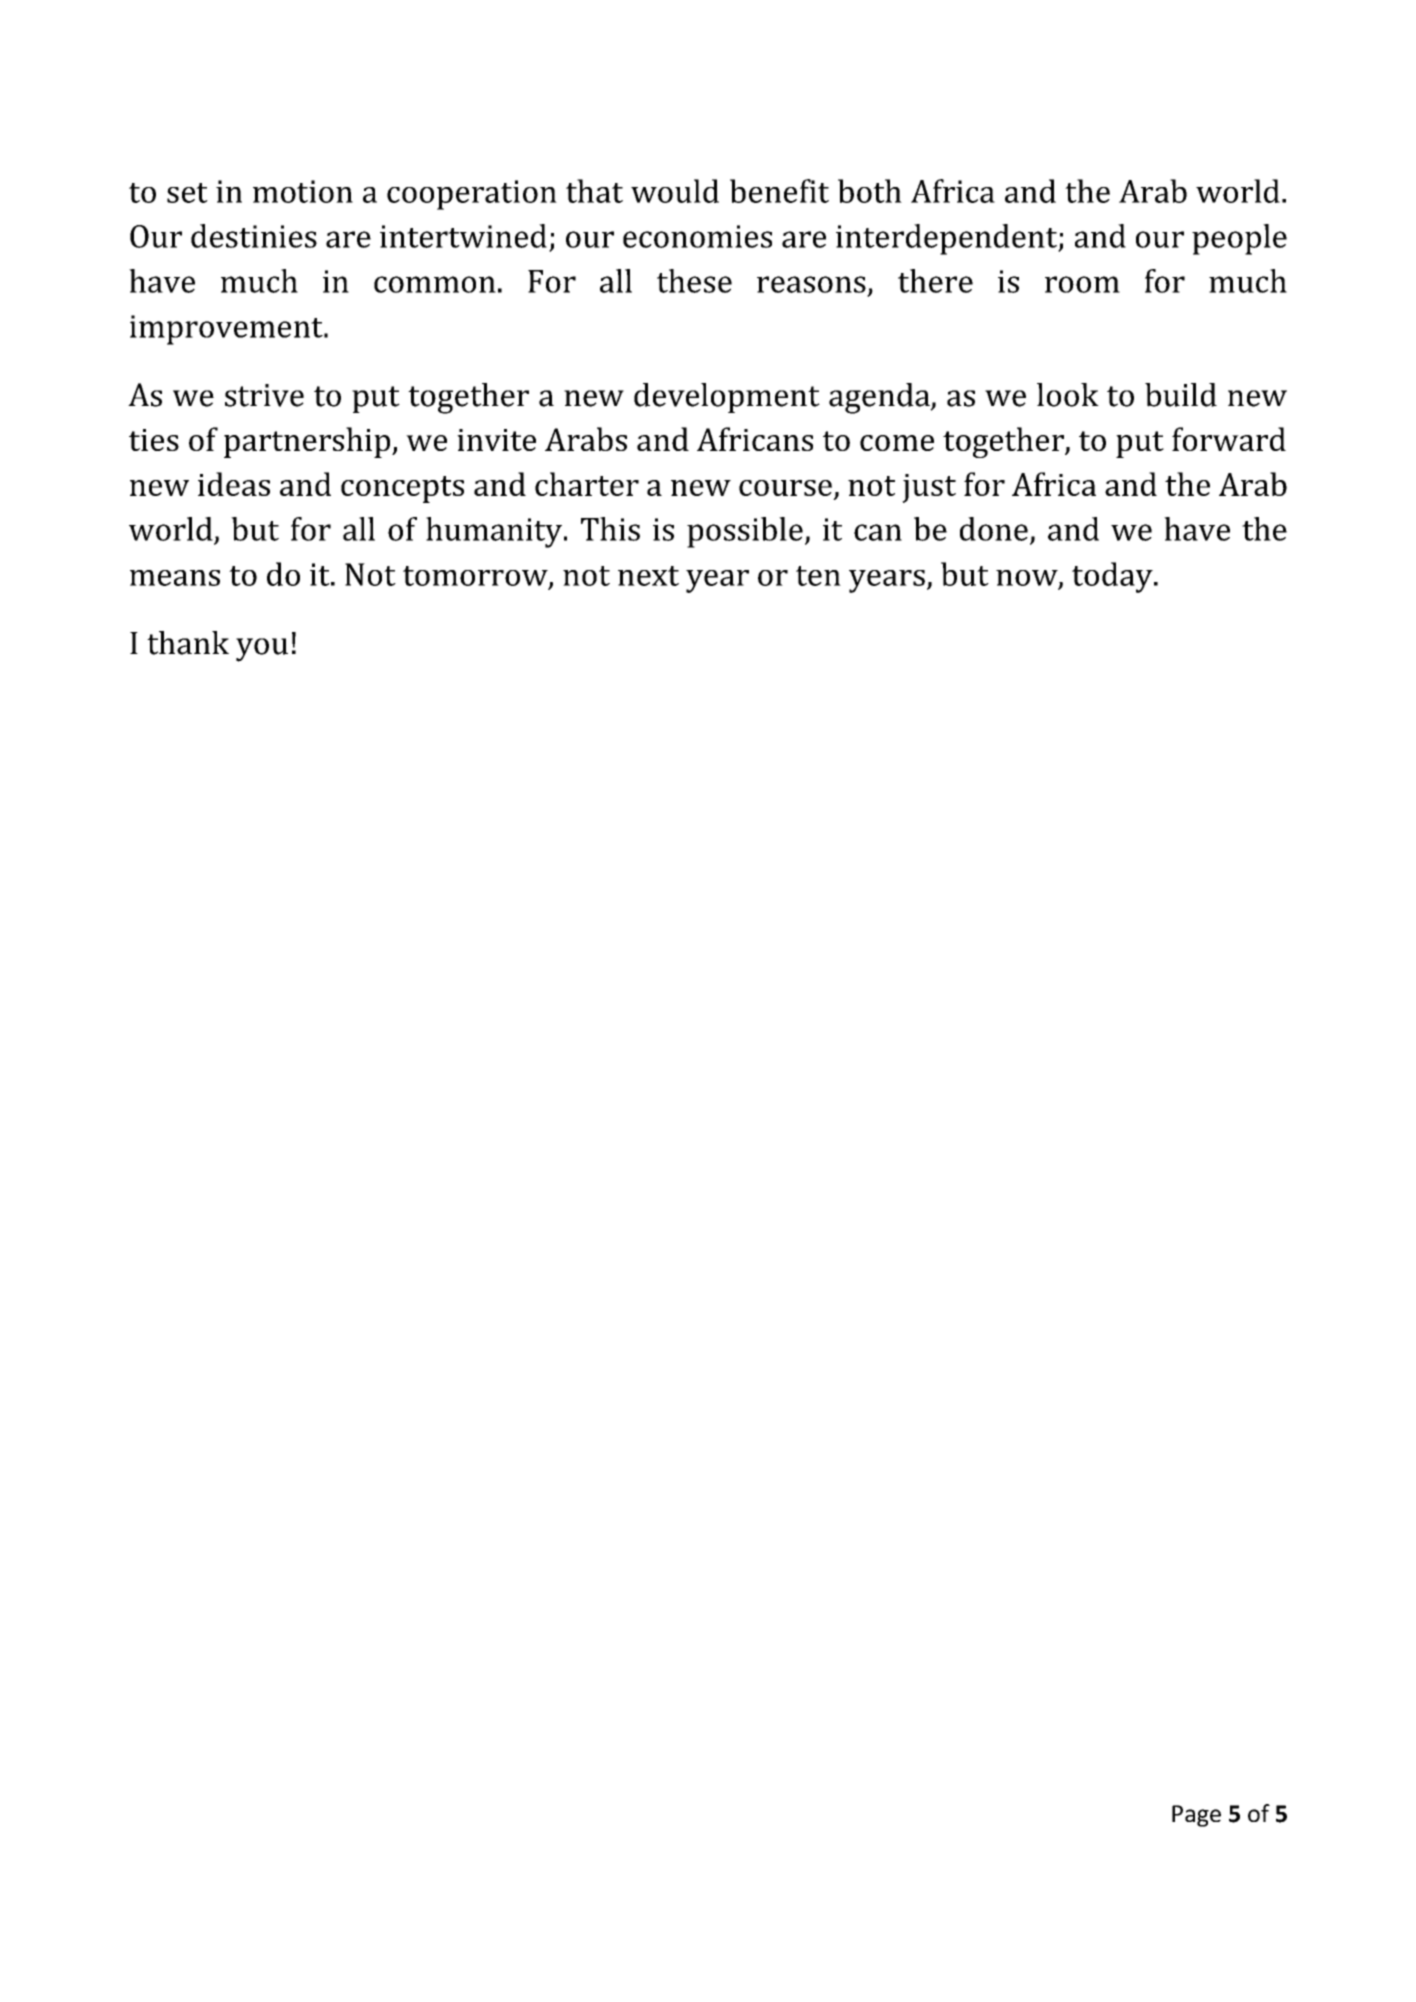 This screenshot has height=2002, width=1416. What do you see at coordinates (476, 577) in the screenshot?
I see `tomorrow` at bounding box center [476, 577].
